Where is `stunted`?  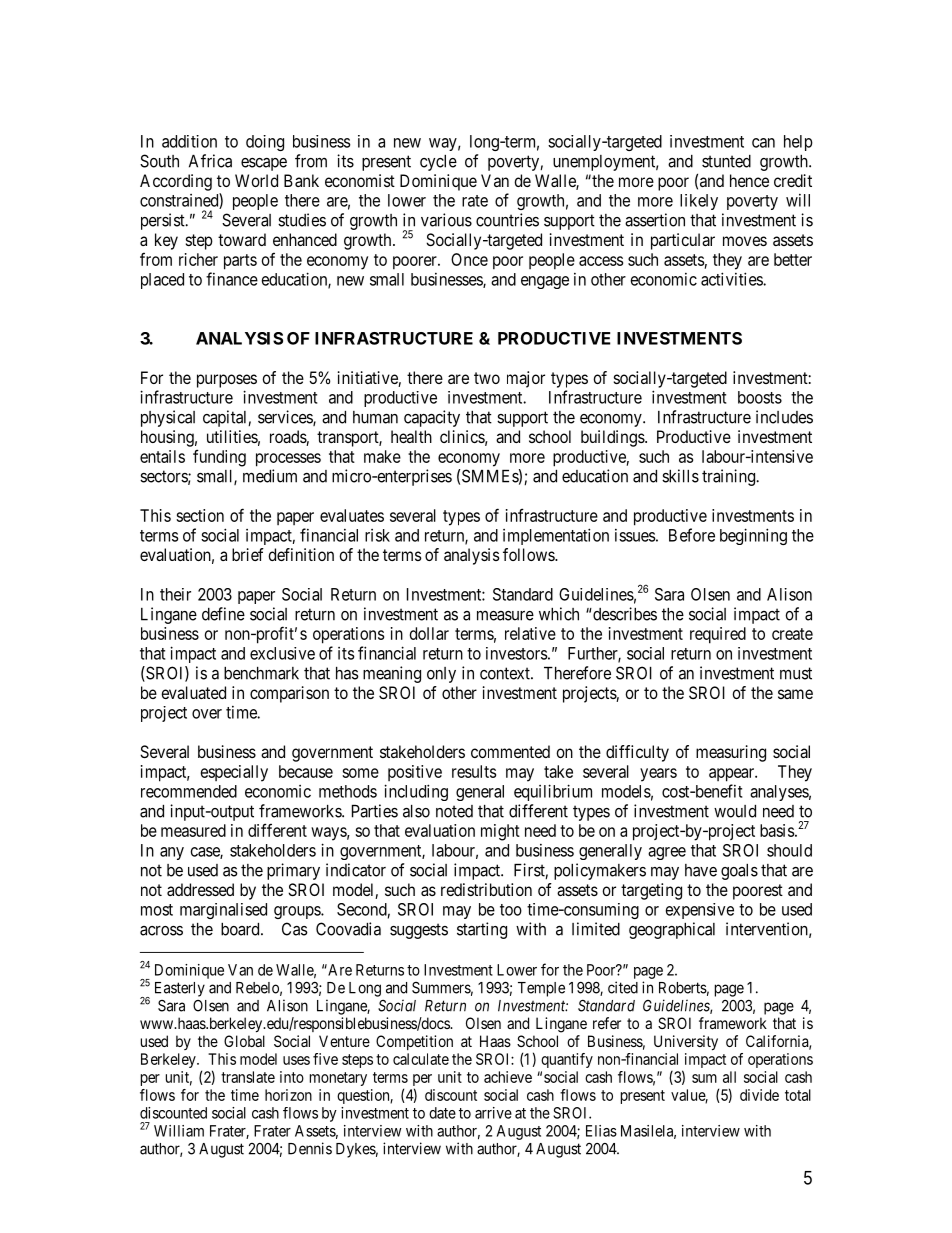 stunted is located at coordinates (726, 161).
